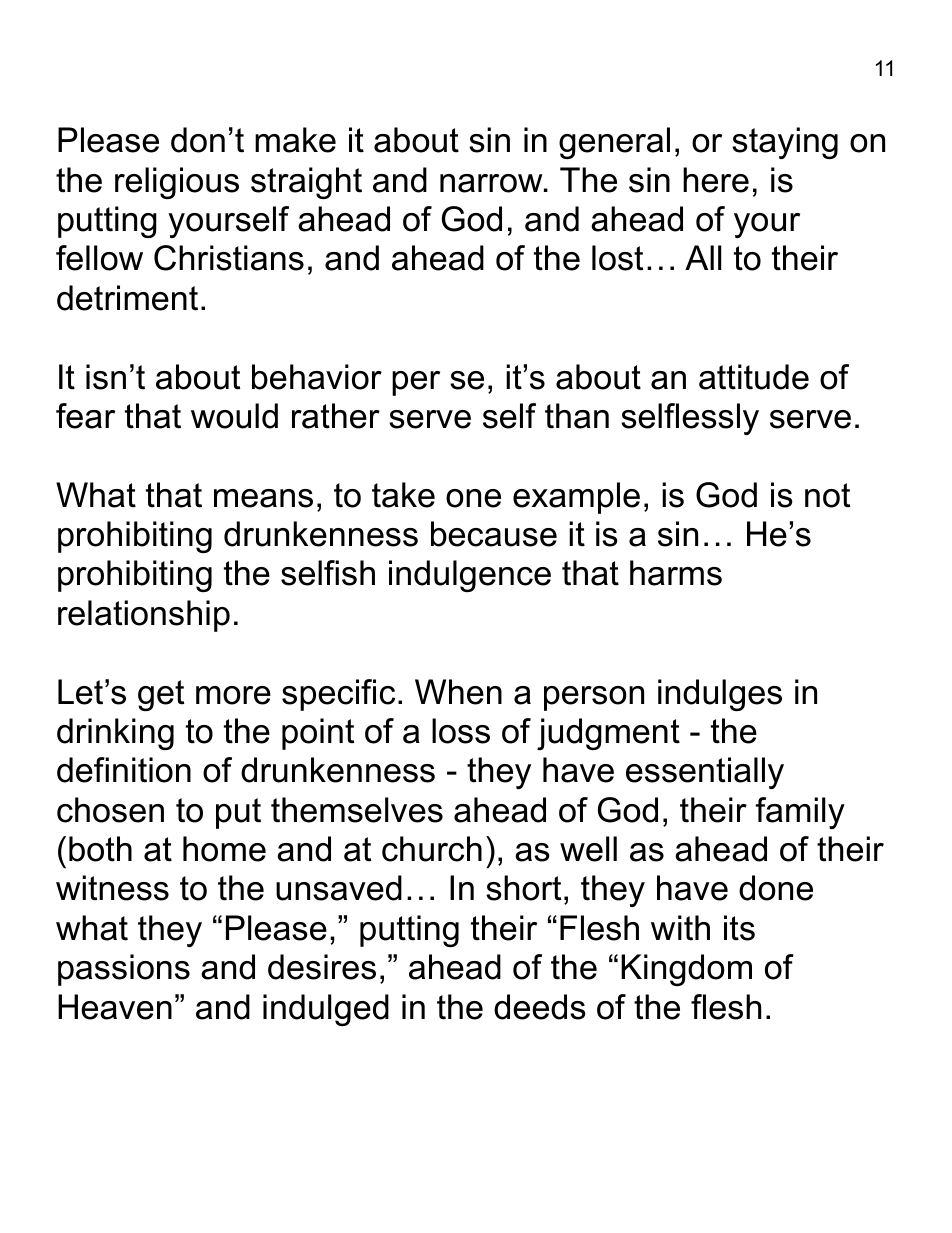 The width and height of the screenshot is (952, 1233). Describe the element at coordinates (144, 616) in the screenshot. I see `relationship` at that location.
